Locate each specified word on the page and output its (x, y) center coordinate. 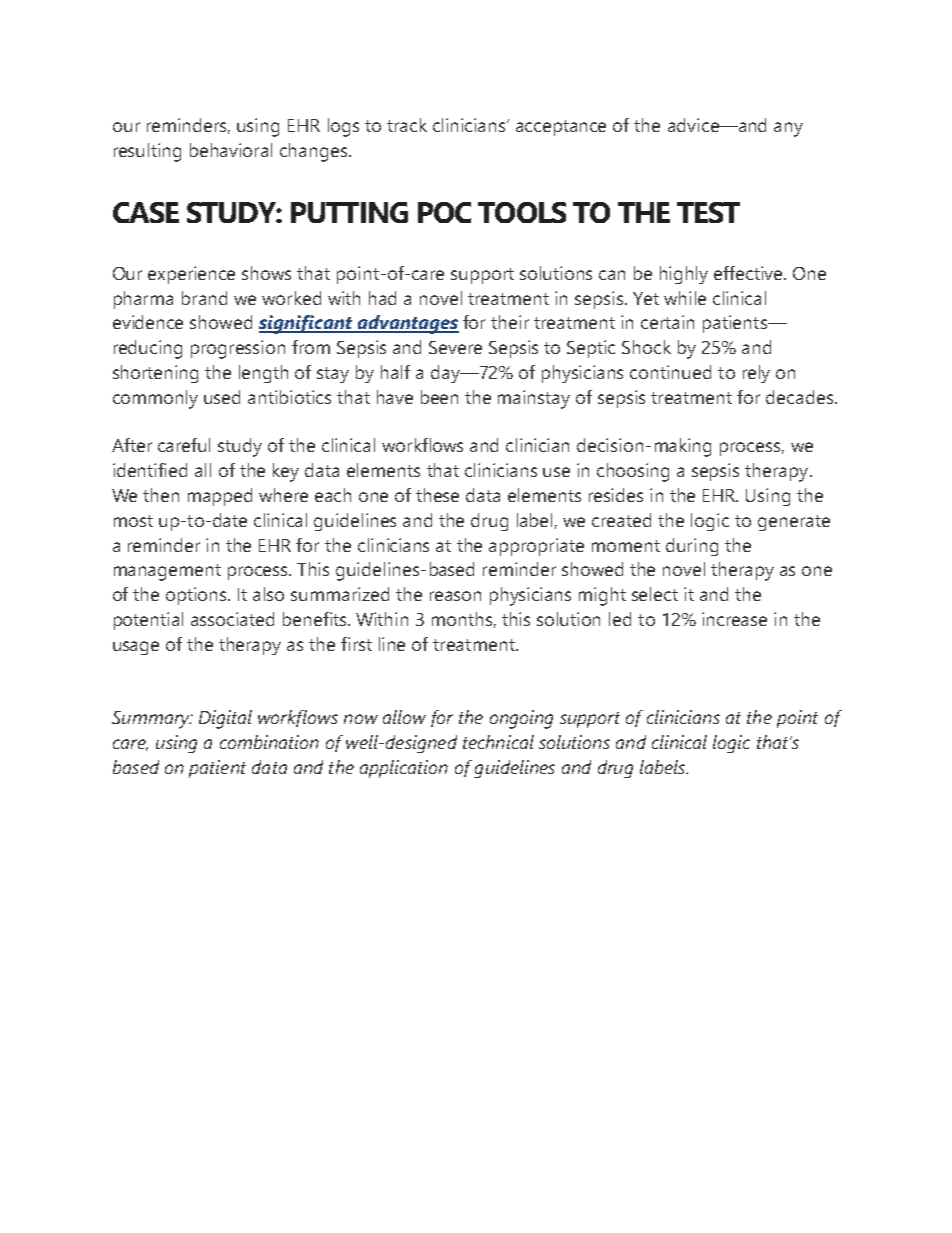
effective (749, 273)
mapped (220, 497)
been (439, 397)
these (437, 495)
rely (756, 374)
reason (455, 596)
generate (794, 523)
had (382, 298)
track (407, 125)
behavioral (231, 150)
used (222, 397)
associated (232, 619)
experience (191, 275)
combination (269, 742)
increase (734, 619)
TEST (708, 212)
